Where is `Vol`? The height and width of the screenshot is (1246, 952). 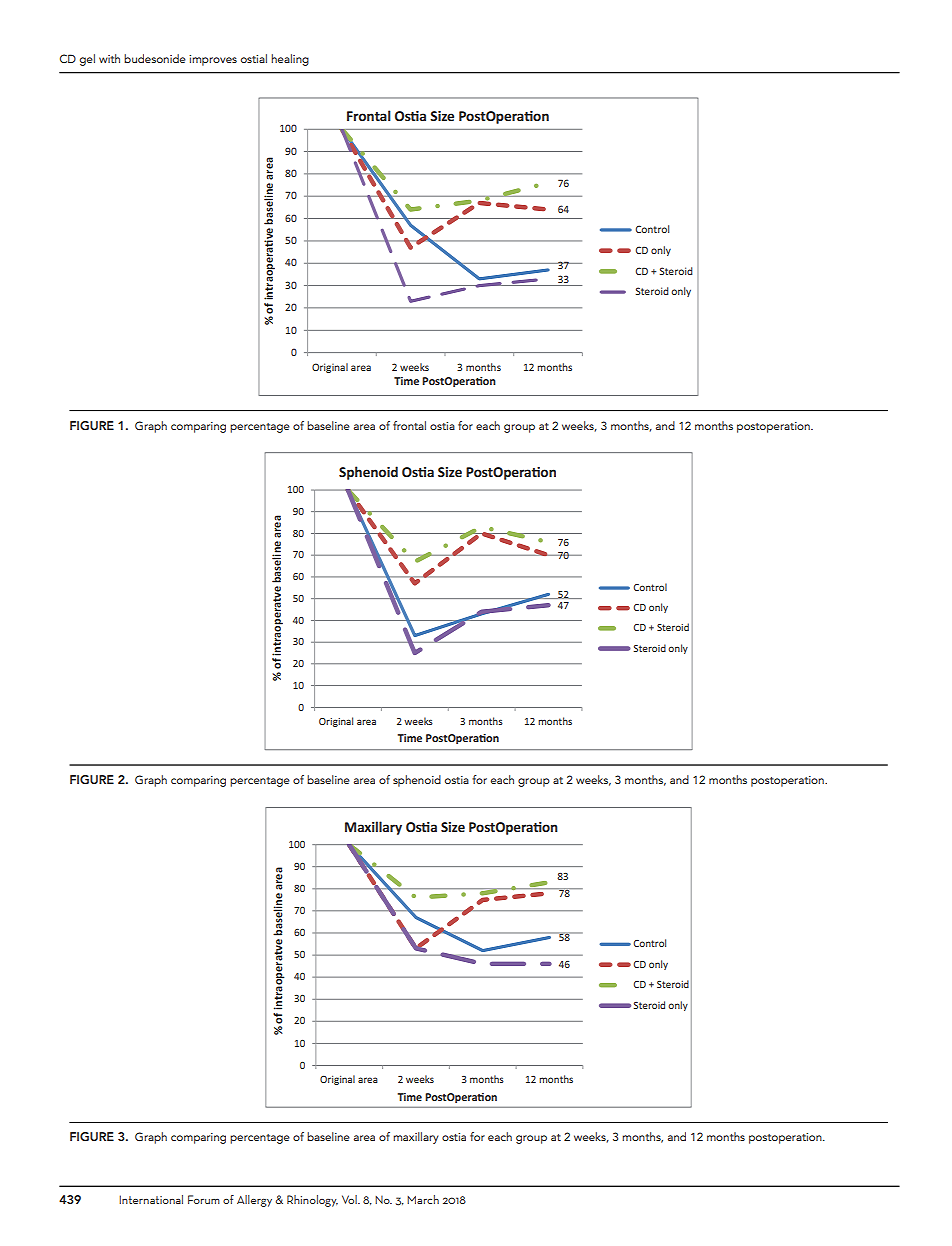 Vol is located at coordinates (350, 1199).
